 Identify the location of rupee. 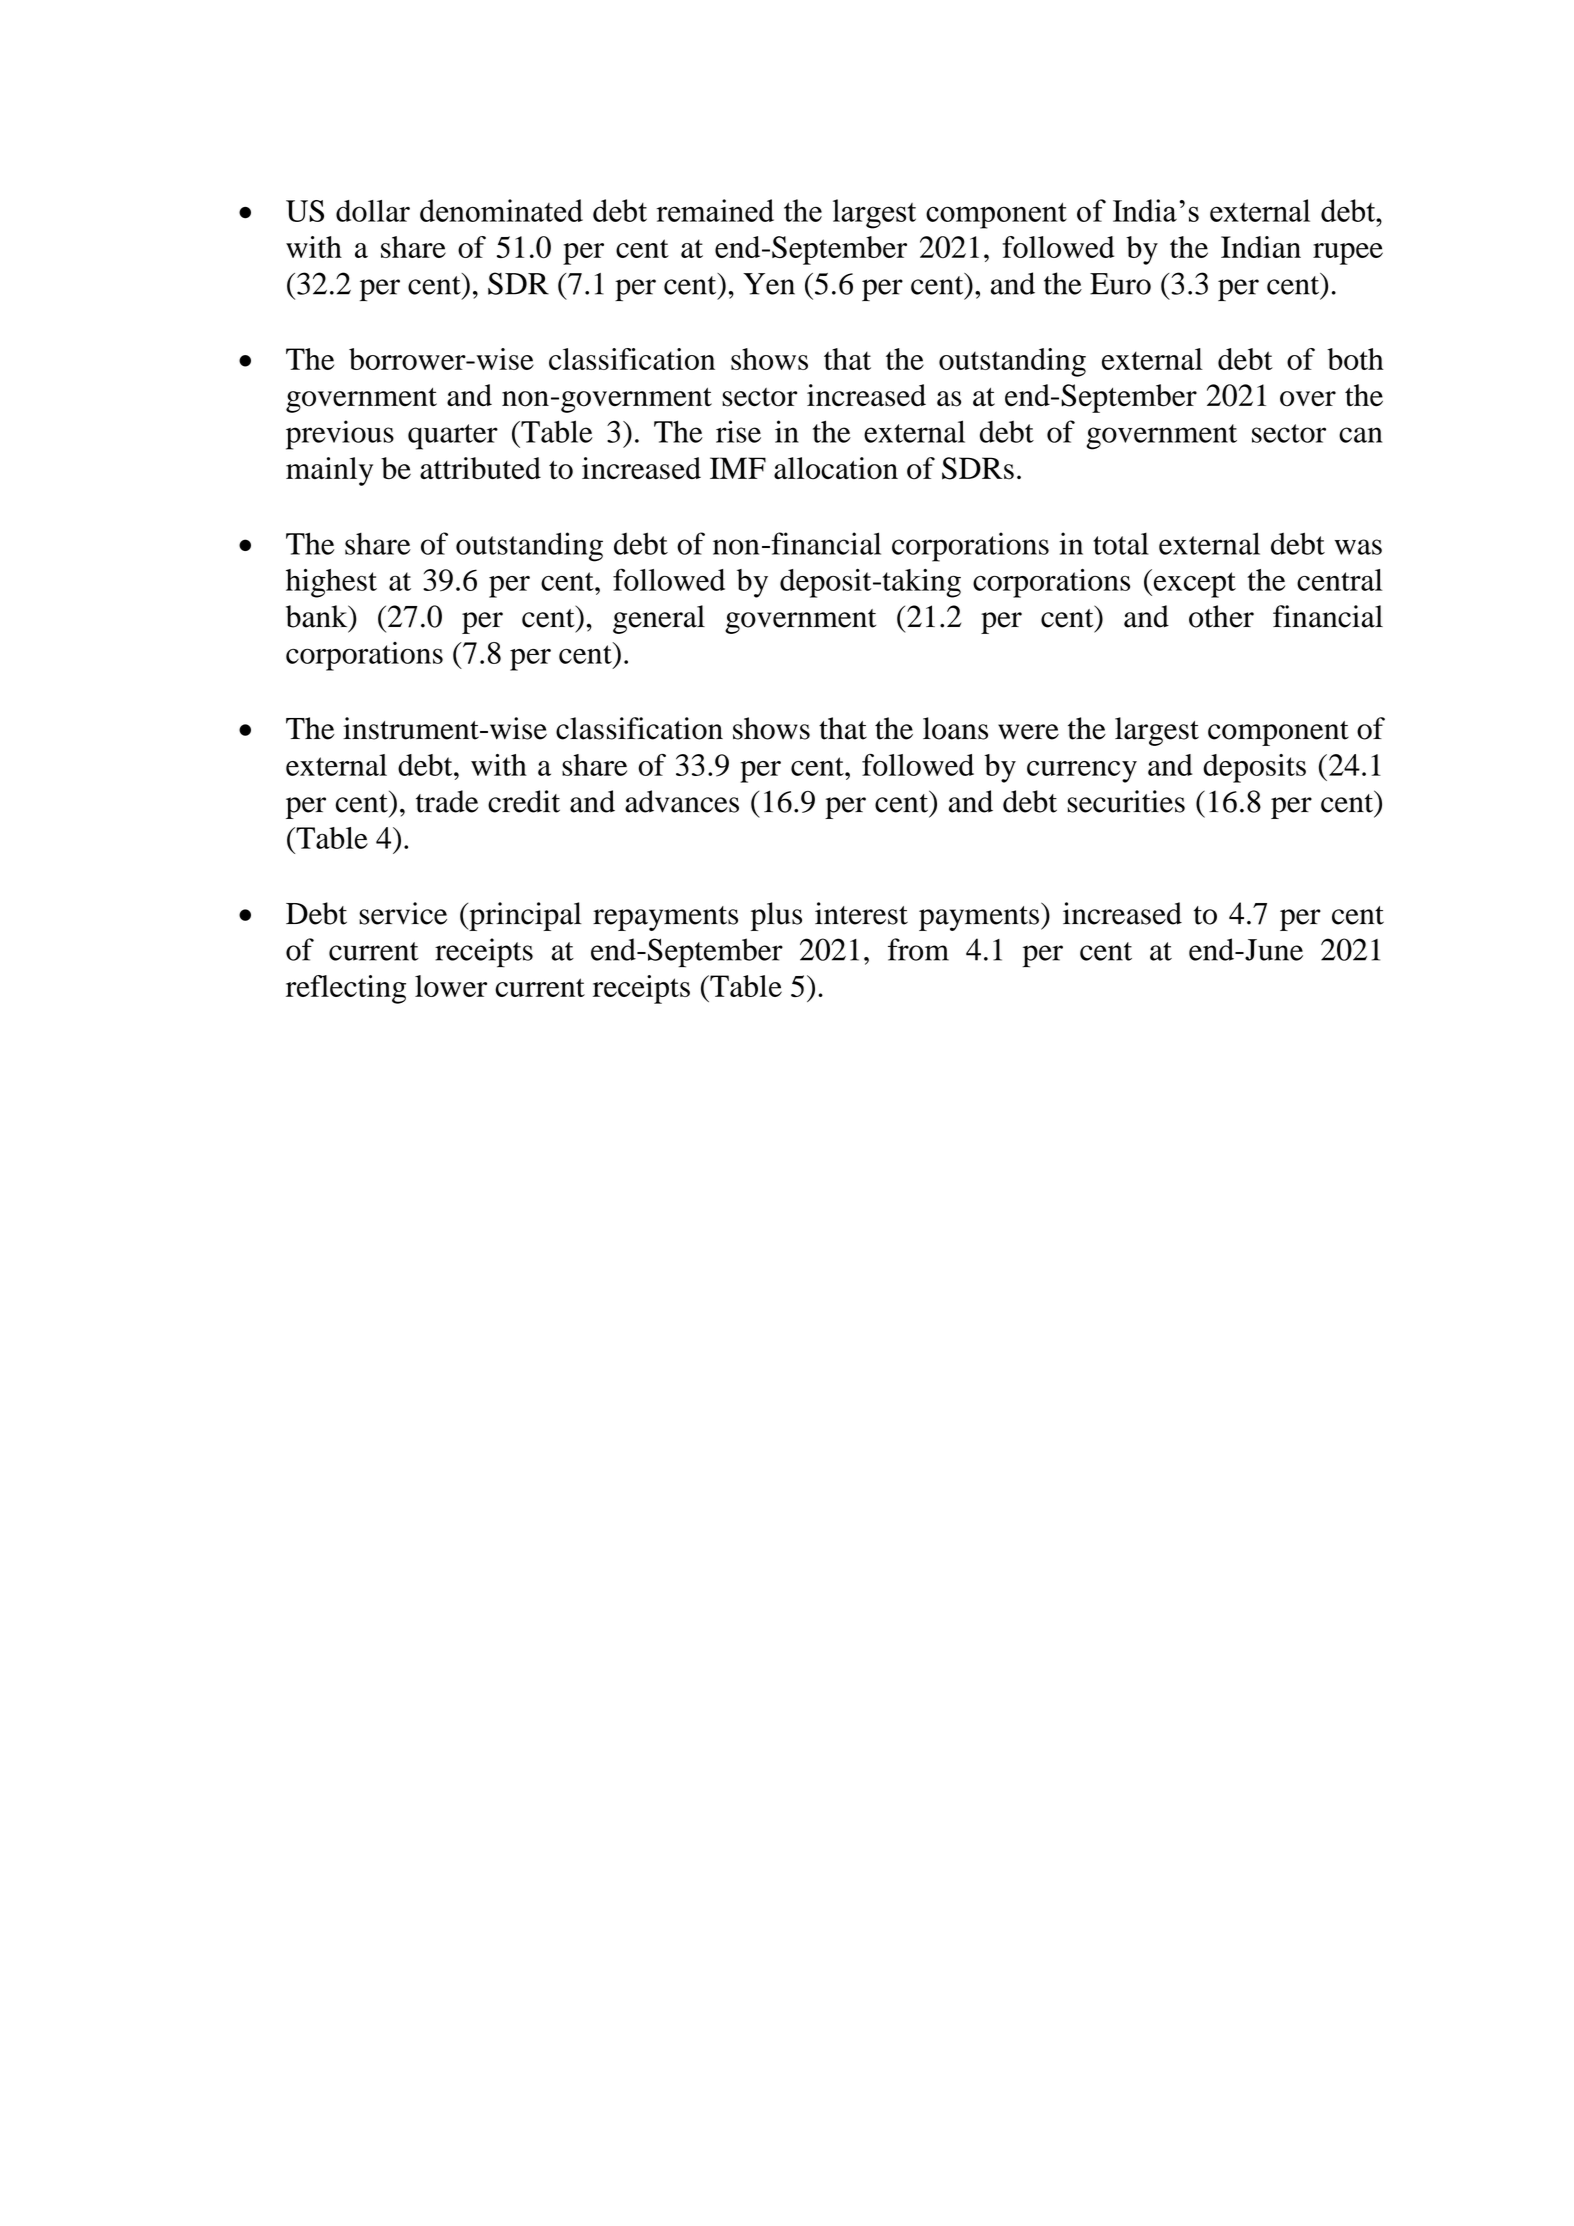
(1348, 254).
